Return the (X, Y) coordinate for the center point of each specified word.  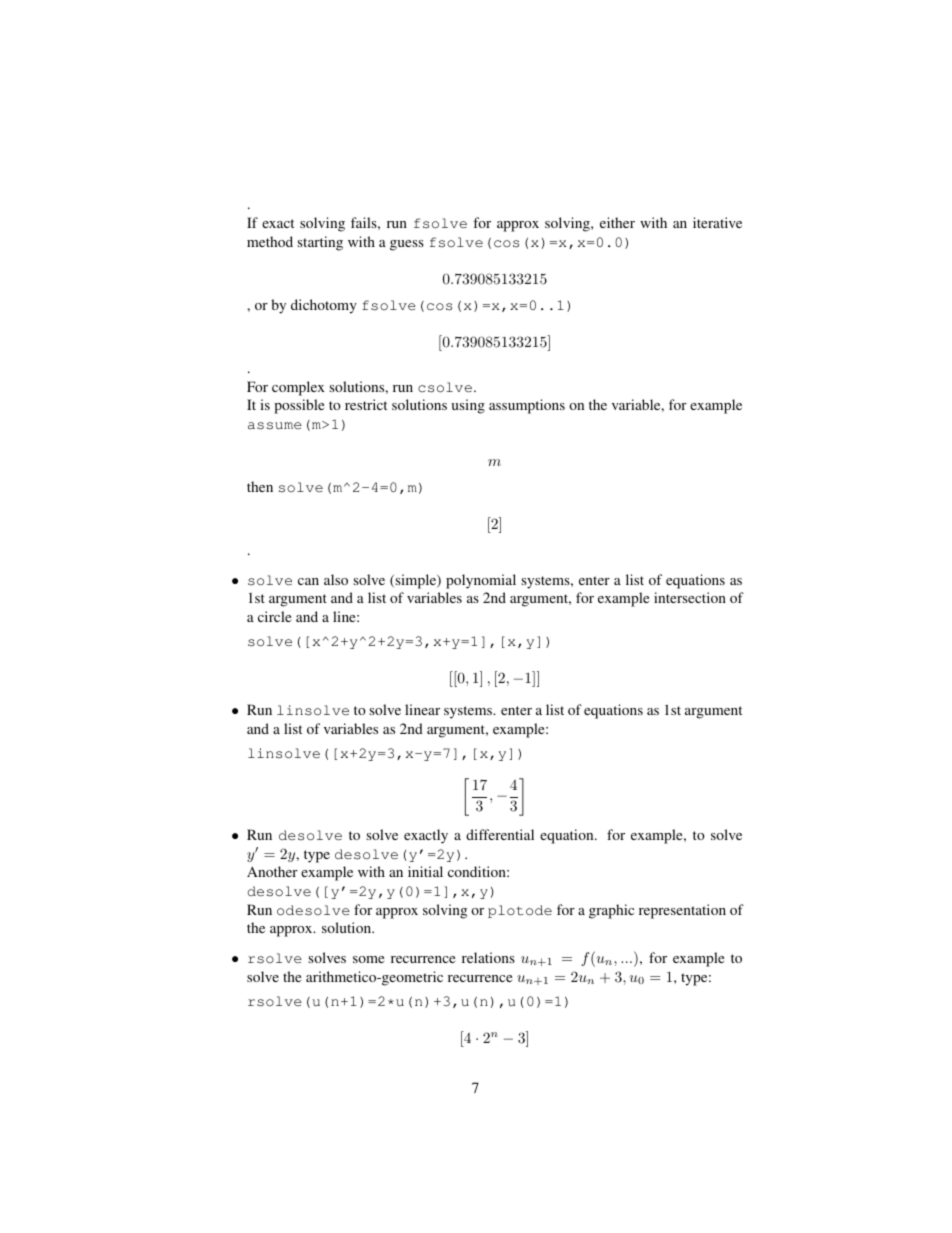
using (468, 406)
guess (407, 245)
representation (682, 911)
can (308, 581)
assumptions (527, 406)
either (617, 222)
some (368, 959)
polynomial (481, 581)
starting (320, 243)
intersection (690, 597)
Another (272, 871)
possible (299, 406)
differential (500, 834)
